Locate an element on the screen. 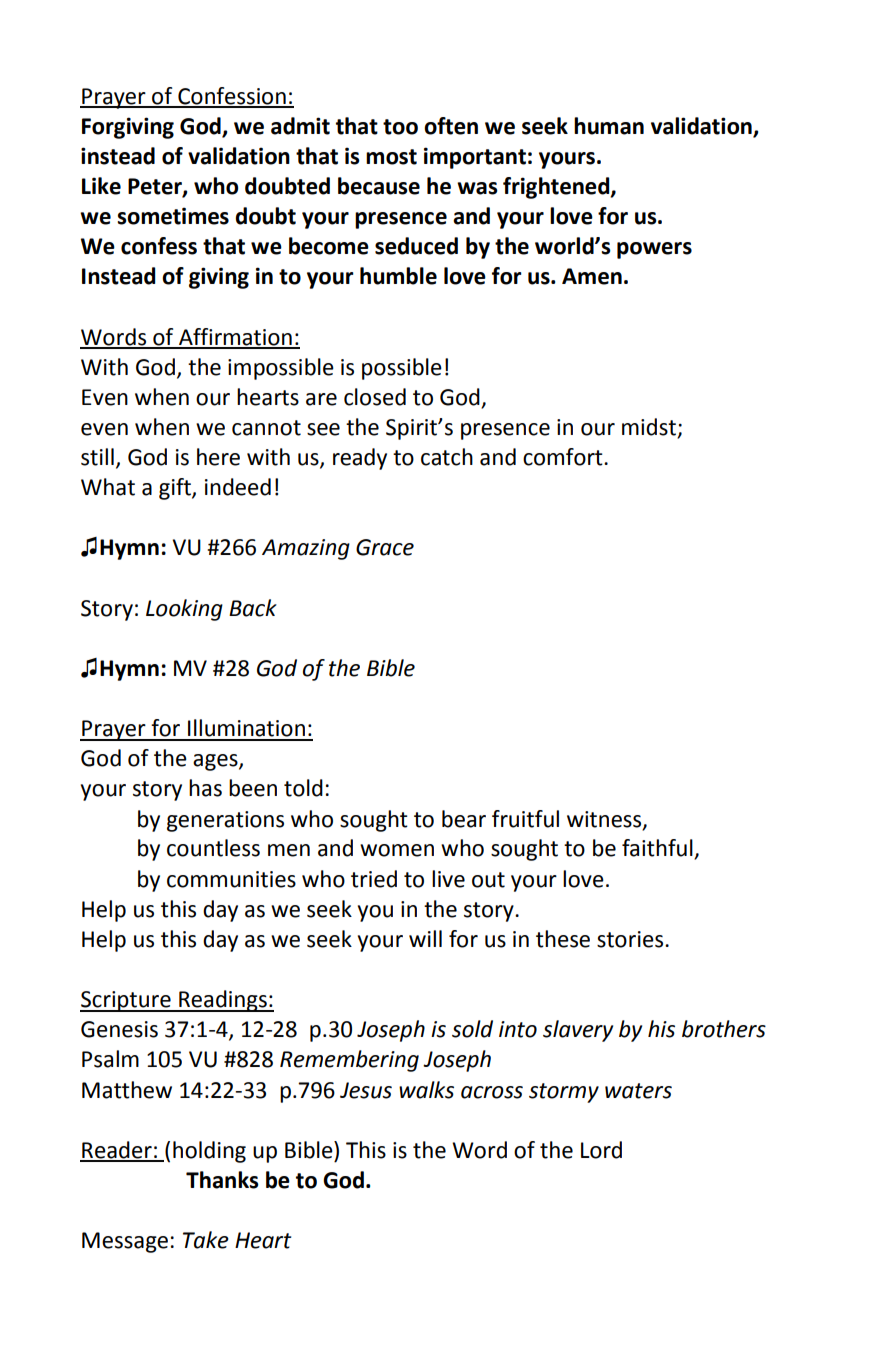 The image size is (887, 1372). Lord is located at coordinates (601, 1150).
